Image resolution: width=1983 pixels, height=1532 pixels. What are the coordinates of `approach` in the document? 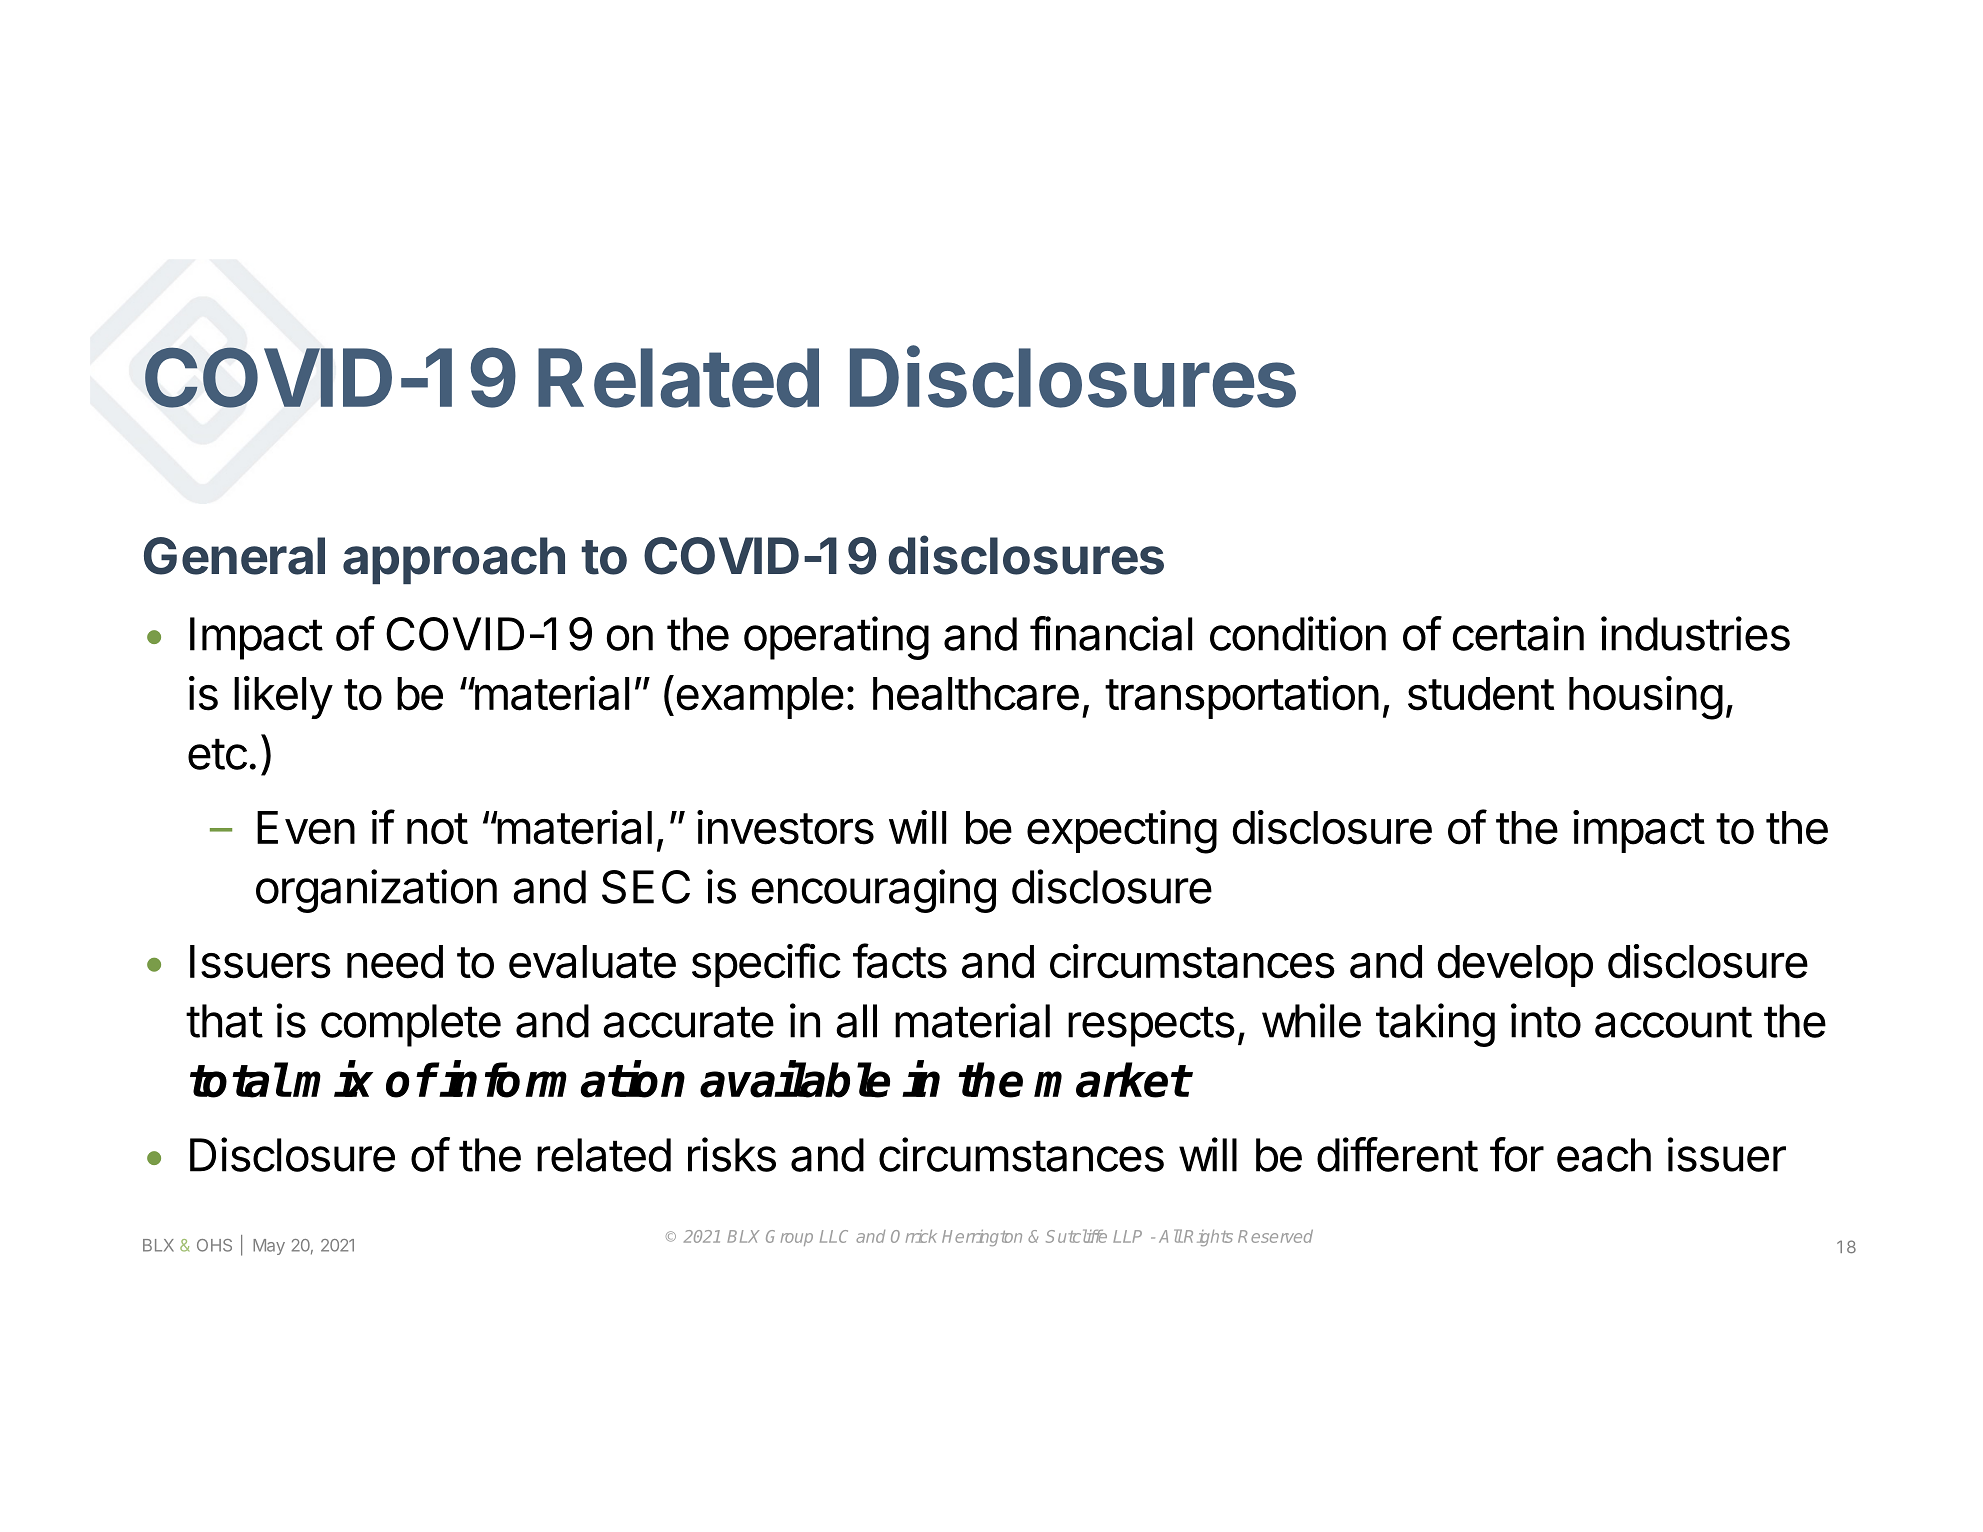 It's located at (454, 560).
